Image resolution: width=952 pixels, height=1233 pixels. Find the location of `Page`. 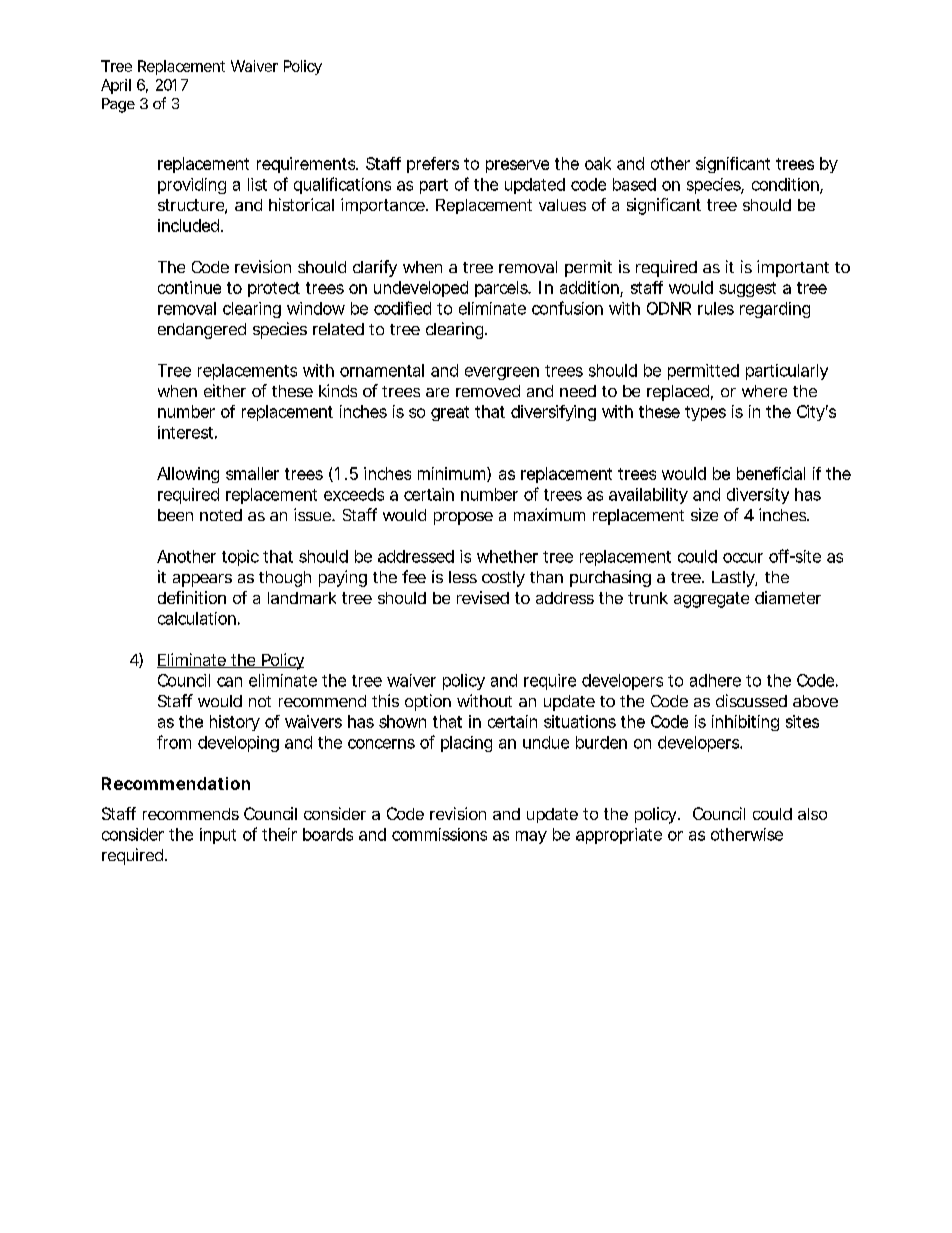

Page is located at coordinates (118, 105).
